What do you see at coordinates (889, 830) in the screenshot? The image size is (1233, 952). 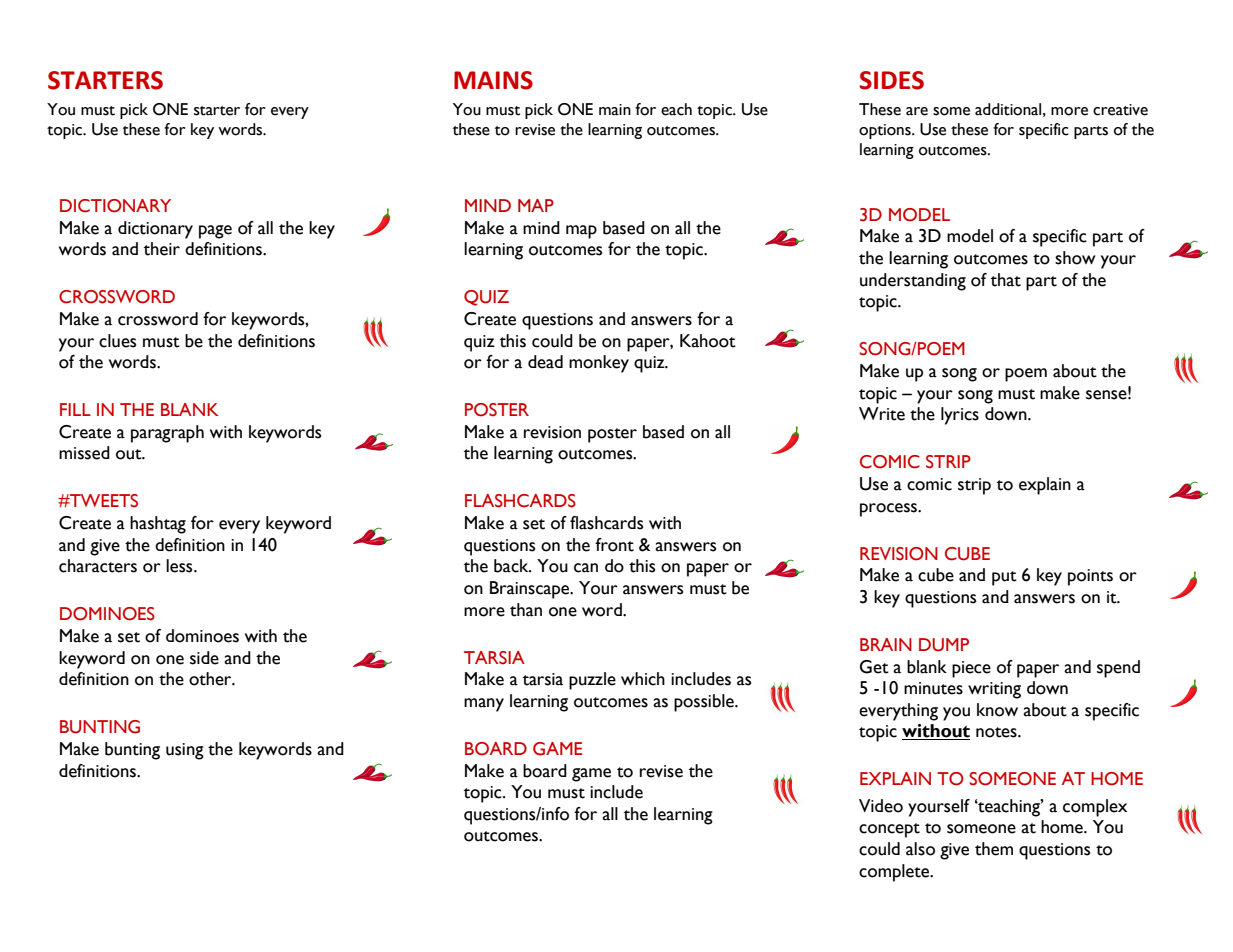 I see `concept` at bounding box center [889, 830].
